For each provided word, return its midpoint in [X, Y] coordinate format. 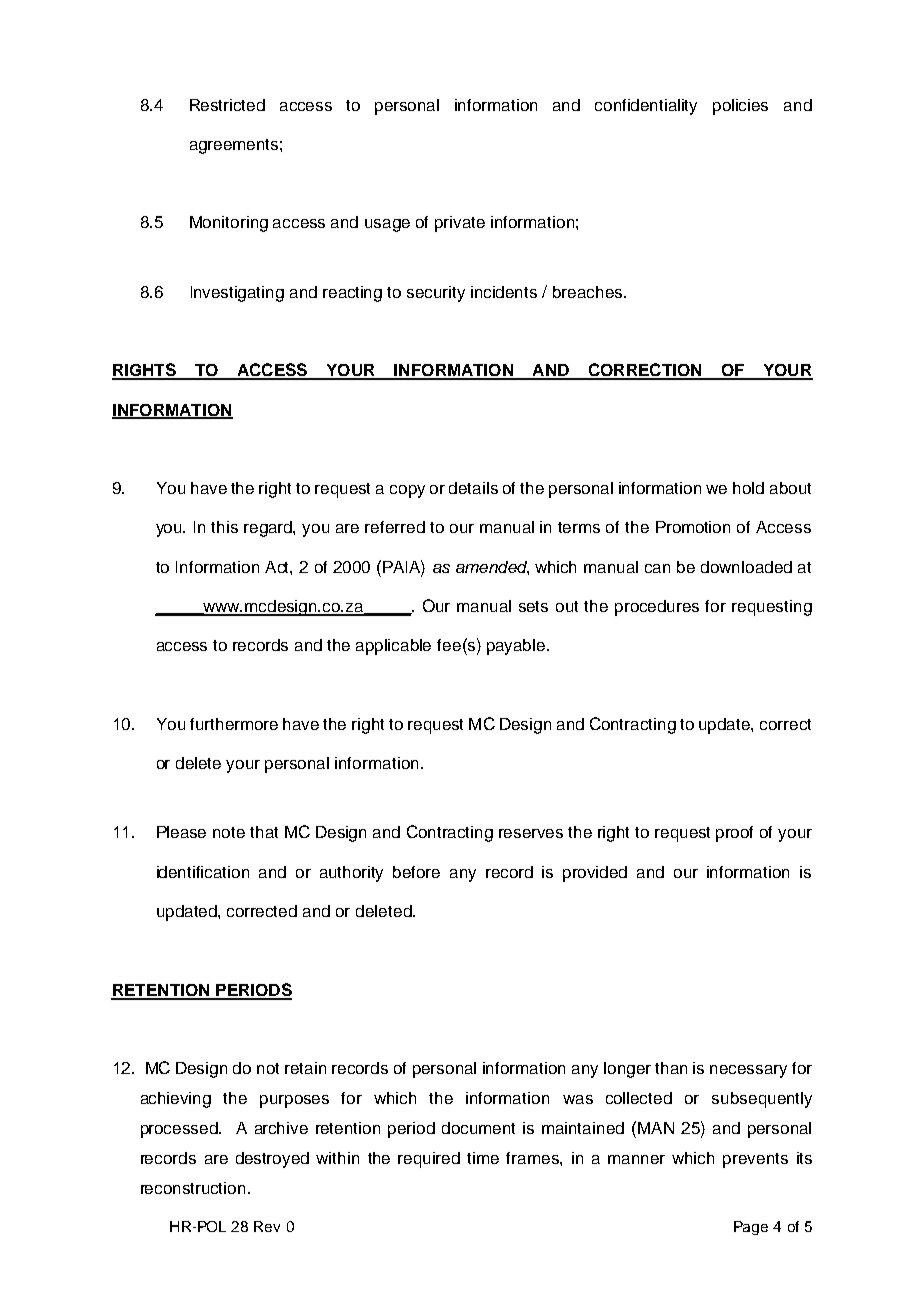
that [264, 832]
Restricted [227, 105]
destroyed [272, 1160]
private [460, 224]
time [483, 1158]
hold [748, 488]
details [473, 488]
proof [734, 834]
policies [740, 107]
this [224, 527]
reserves [531, 833]
